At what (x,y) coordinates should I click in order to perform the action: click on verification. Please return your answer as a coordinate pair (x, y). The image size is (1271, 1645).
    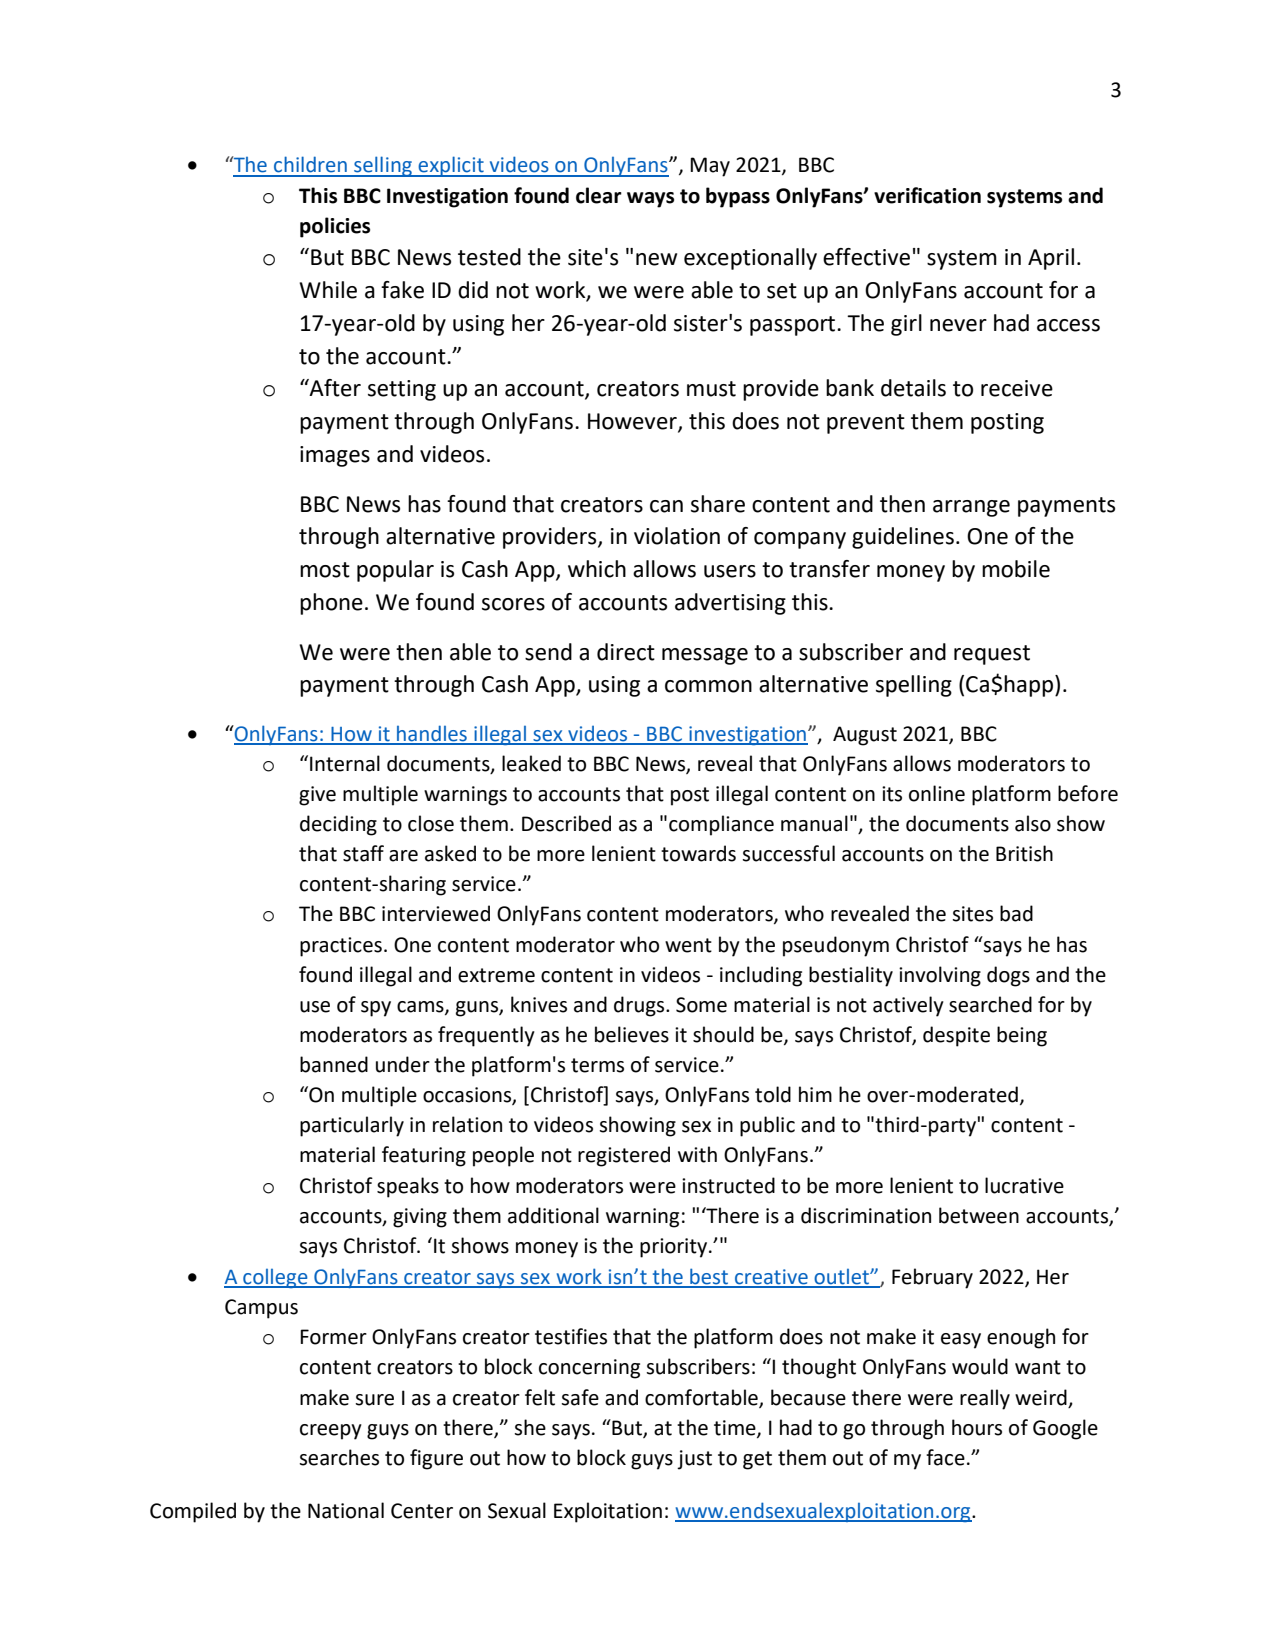
    Looking at the image, I should click on (927, 195).
